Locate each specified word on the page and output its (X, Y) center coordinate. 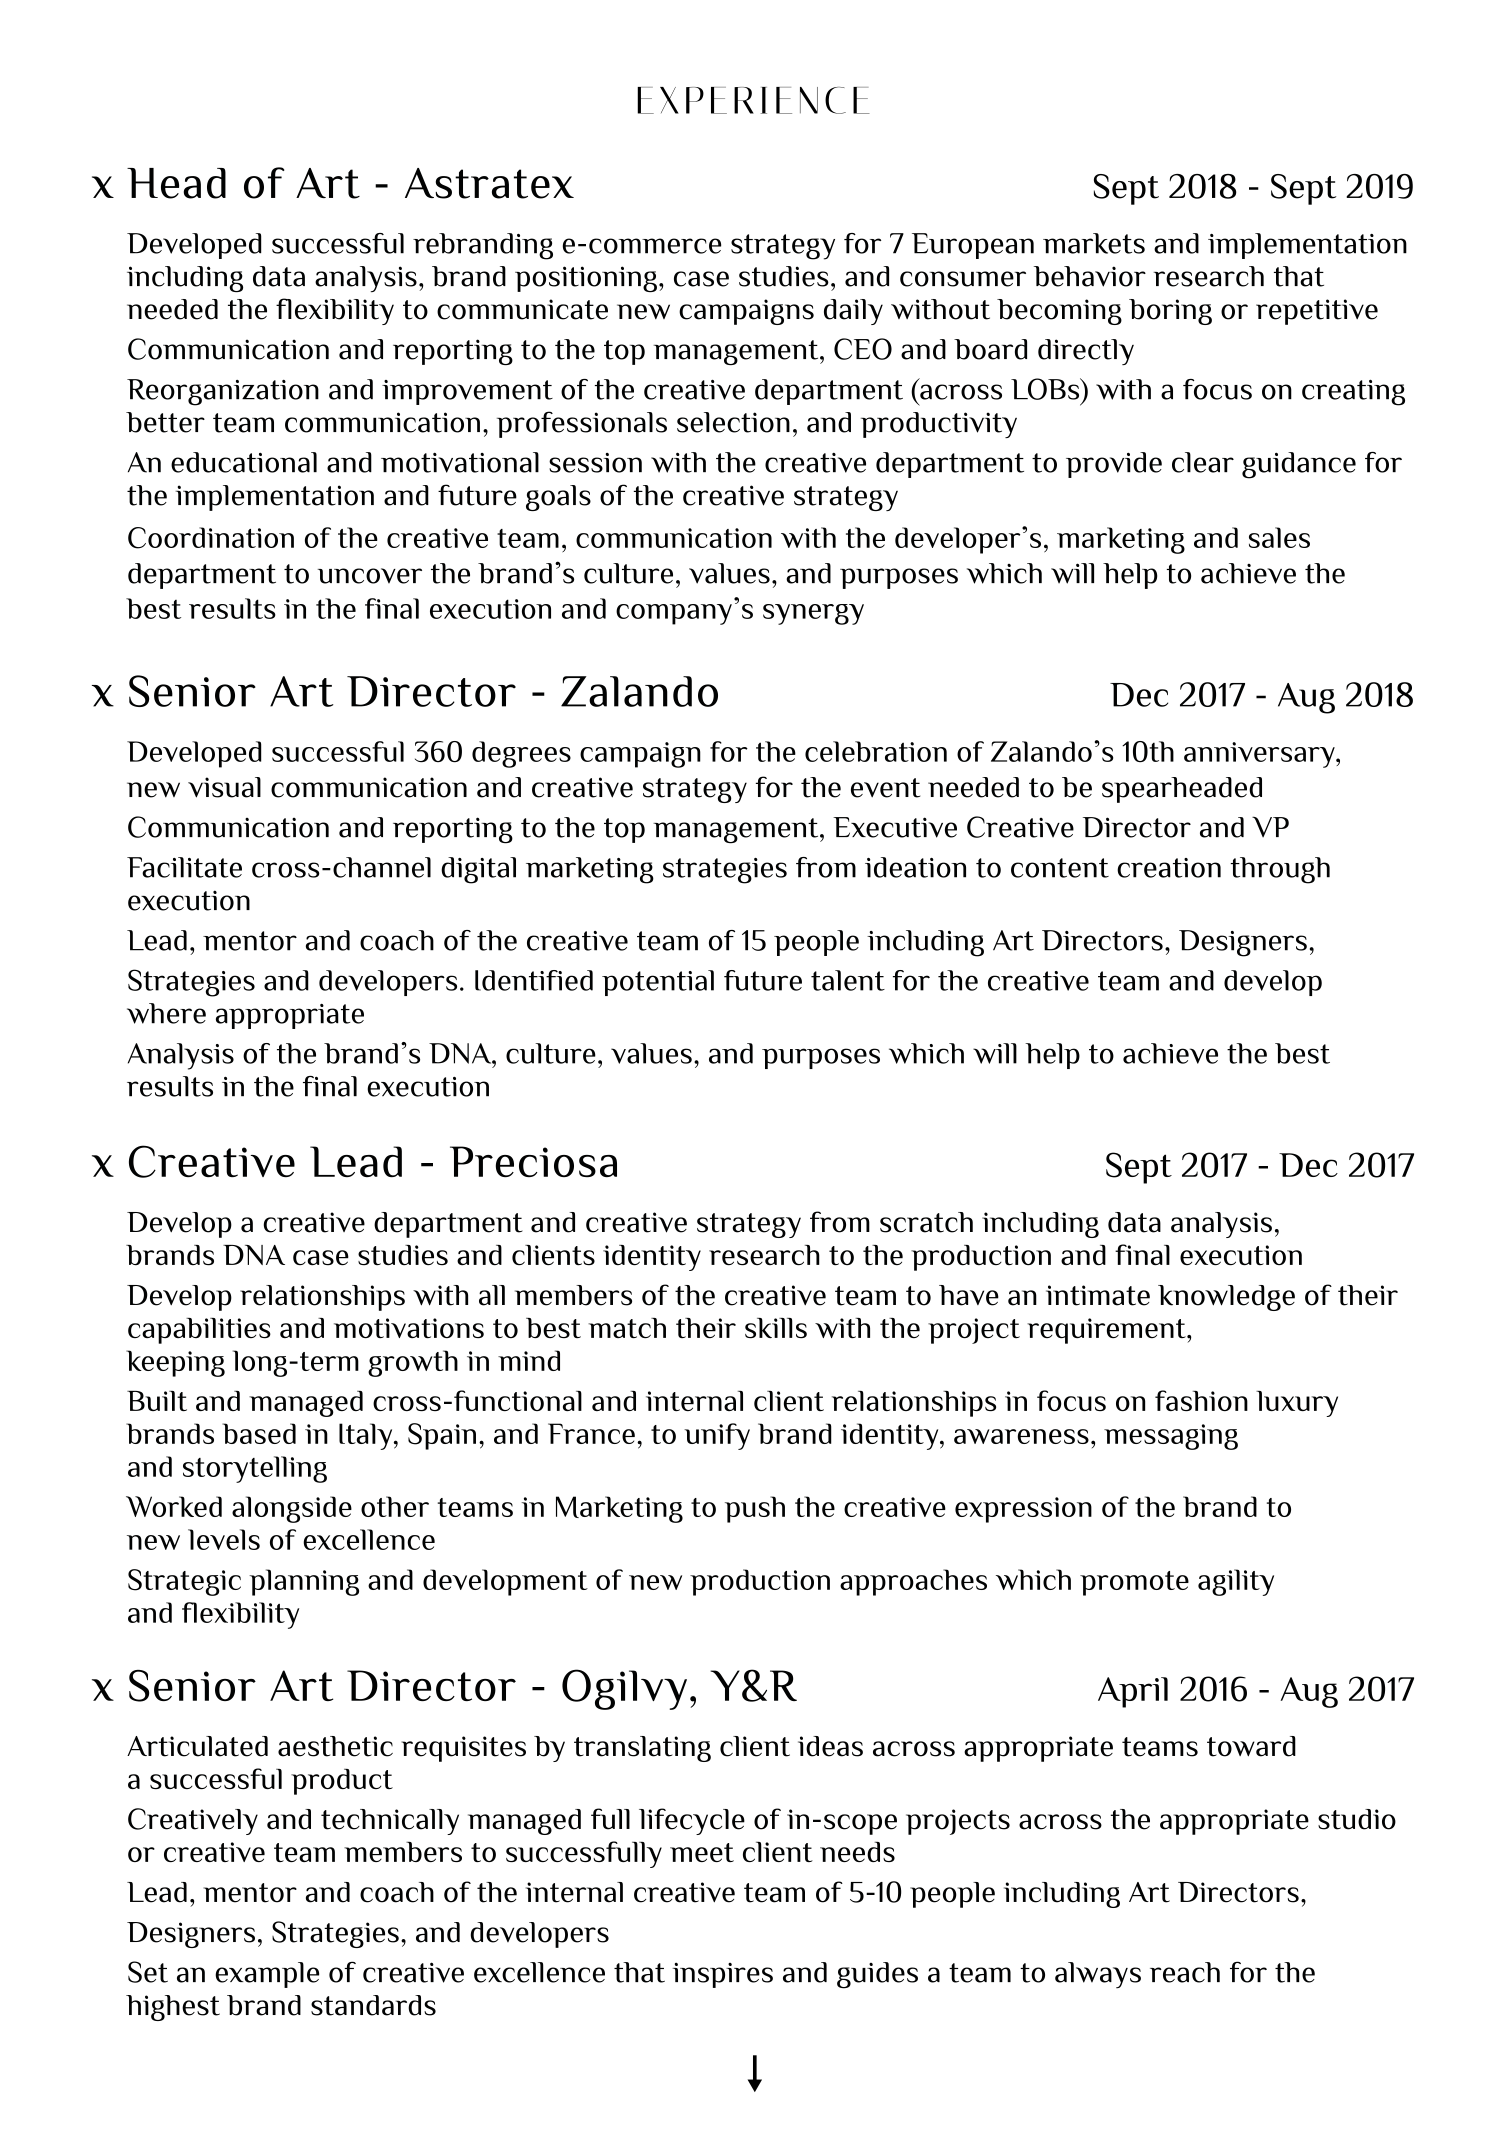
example (267, 1975)
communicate (522, 309)
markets (1094, 243)
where (166, 1013)
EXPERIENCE (753, 100)
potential (658, 983)
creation (1169, 868)
